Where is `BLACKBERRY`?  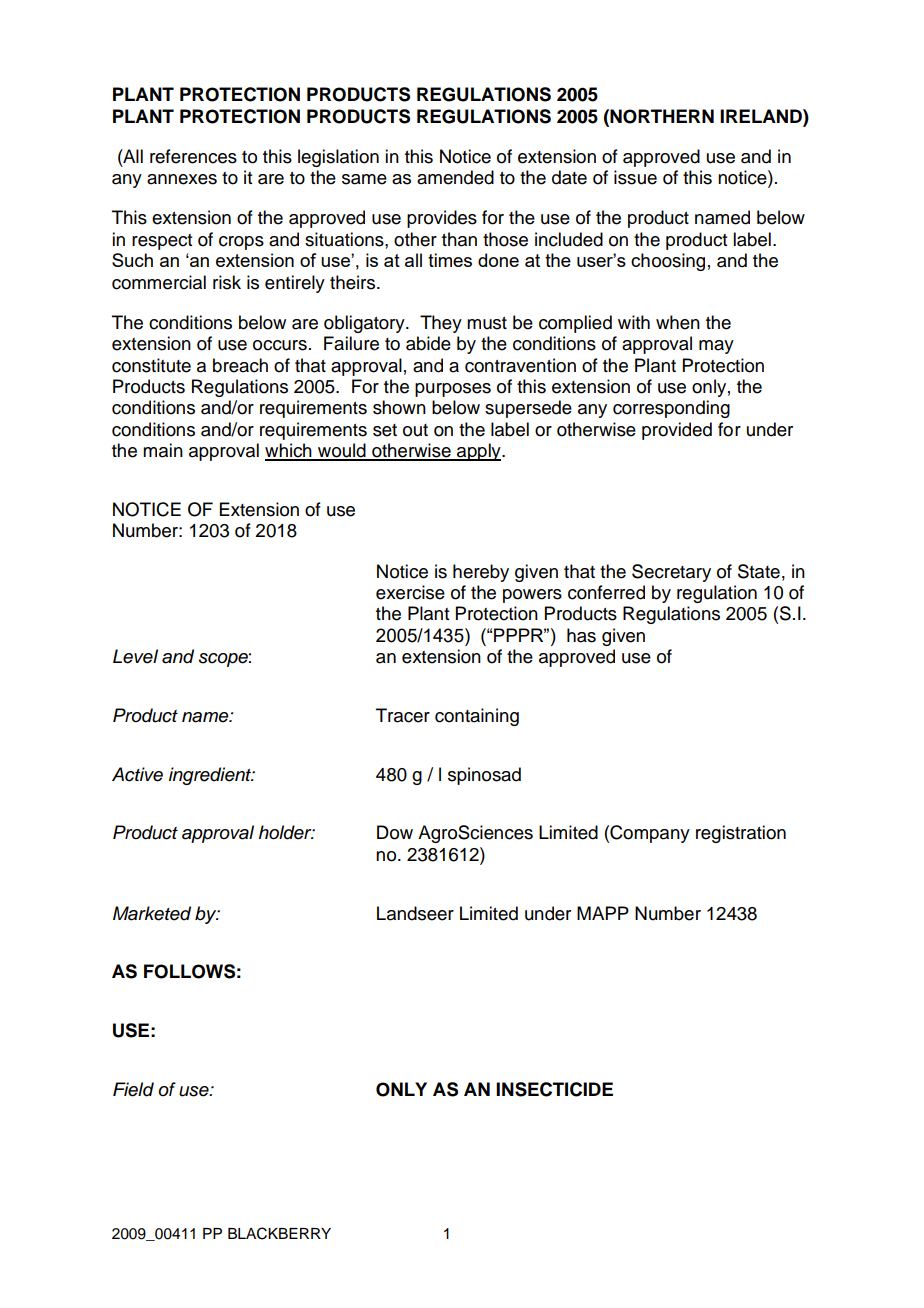 BLACKBERRY is located at coordinates (279, 1233).
